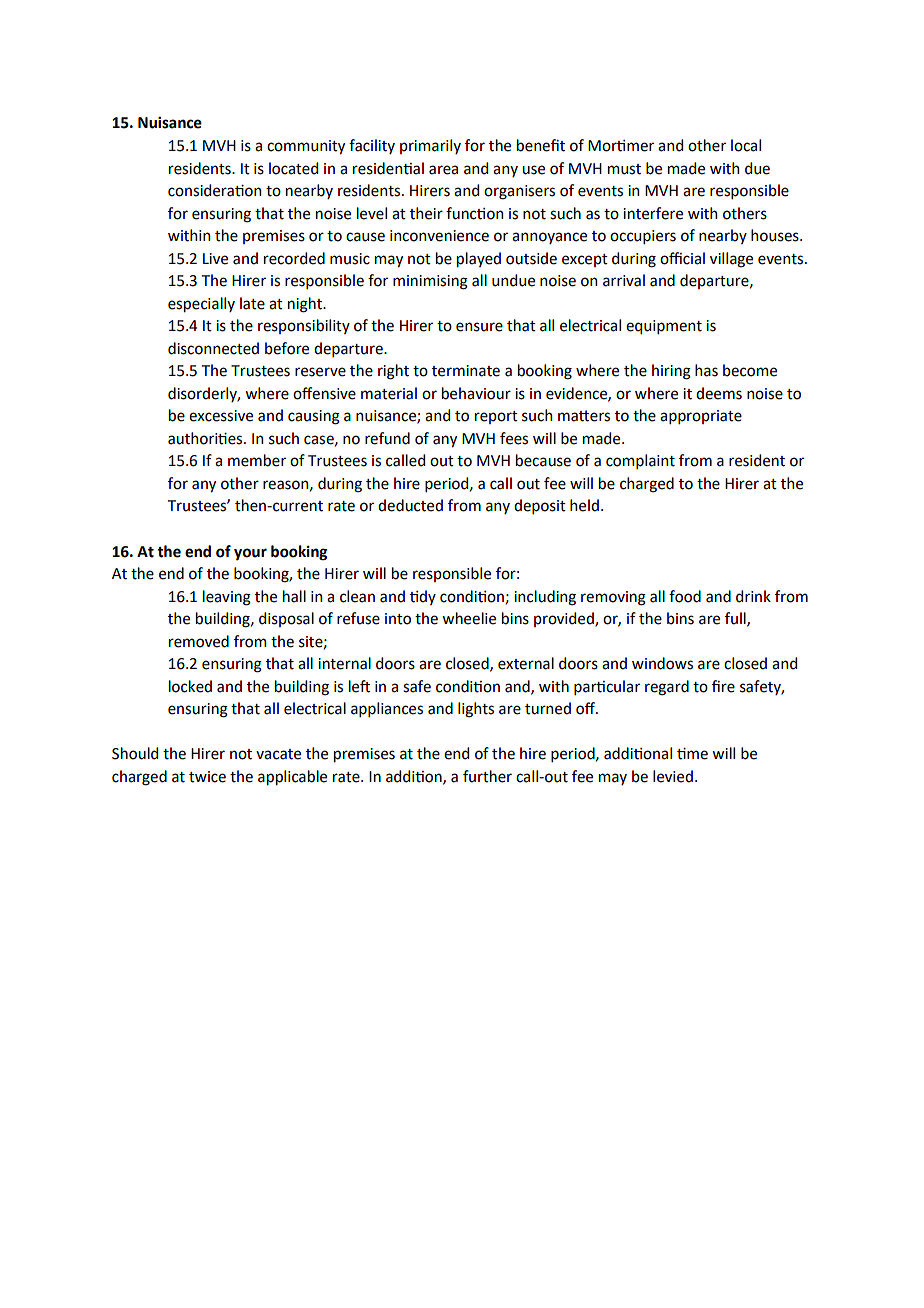 This screenshot has height=1308, width=924. Describe the element at coordinates (469, 618) in the screenshot. I see `wheelie` at that location.
